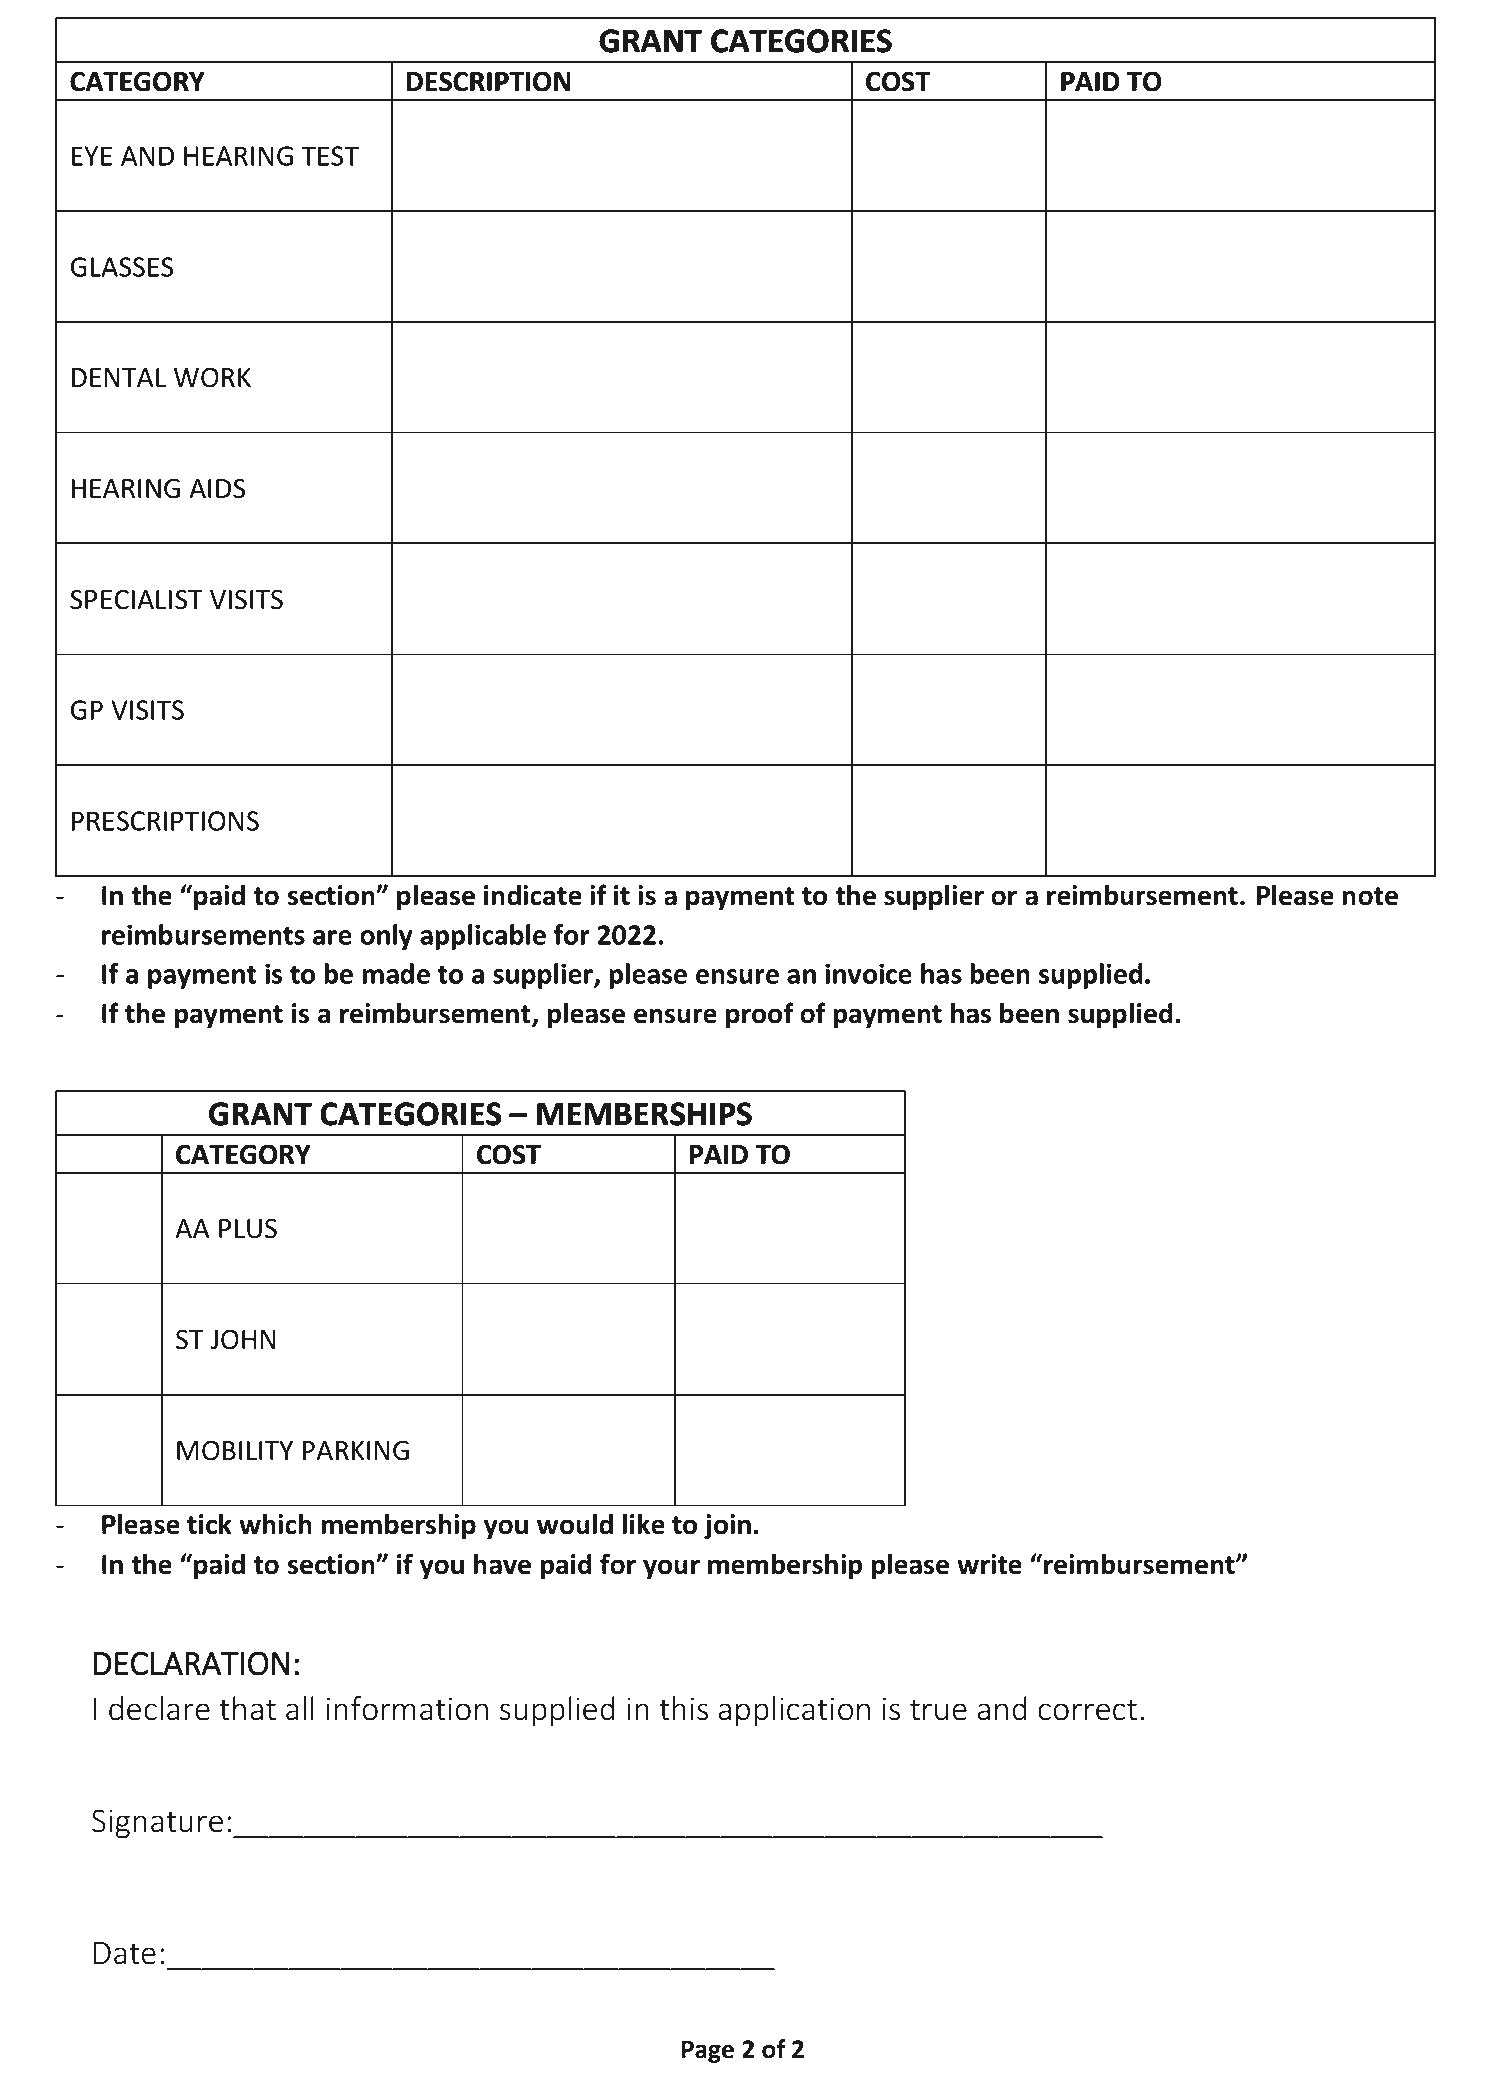  What do you see at coordinates (248, 1228) in the screenshot?
I see `PLUS` at bounding box center [248, 1228].
